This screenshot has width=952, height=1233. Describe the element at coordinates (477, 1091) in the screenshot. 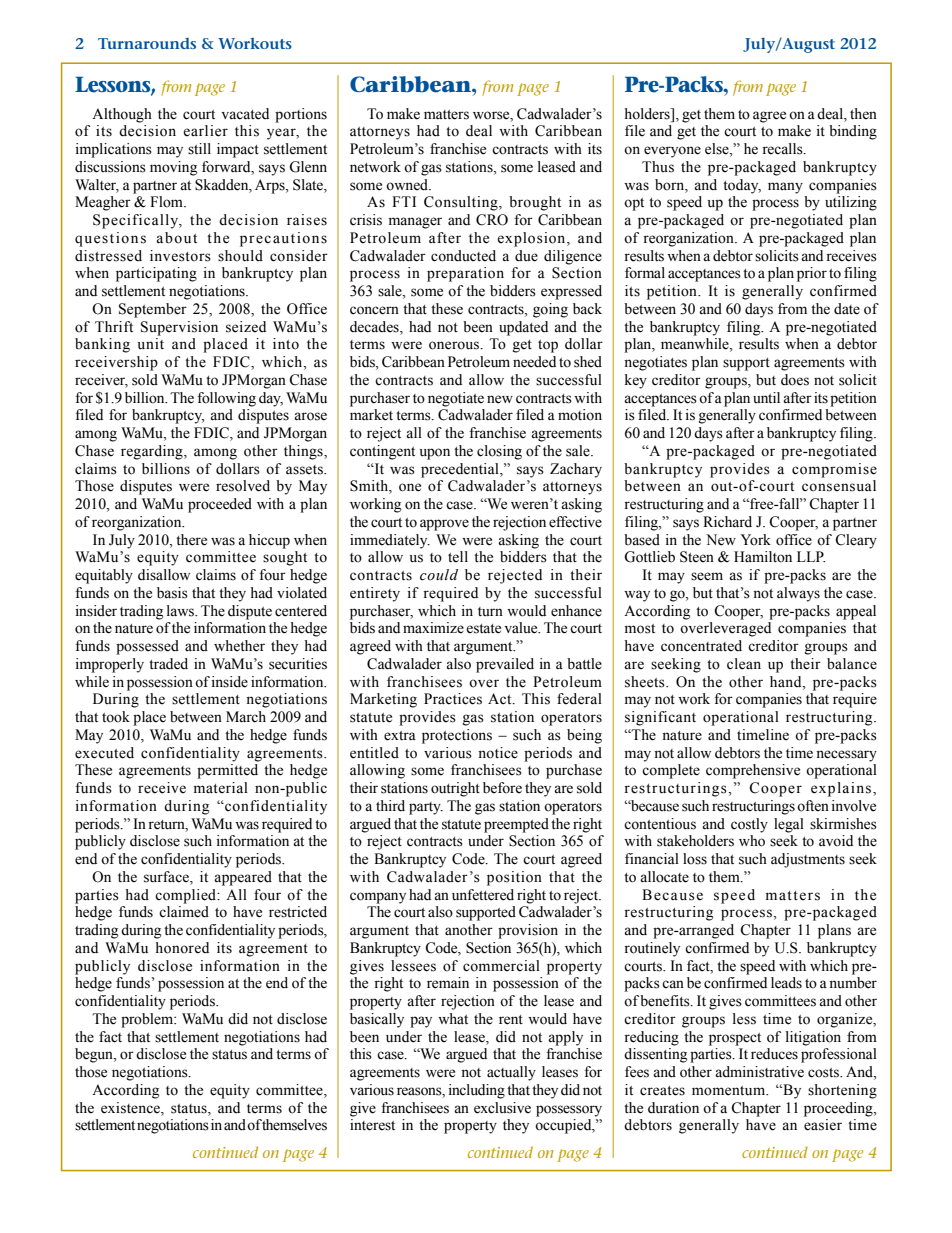

I see `including` at that location.
